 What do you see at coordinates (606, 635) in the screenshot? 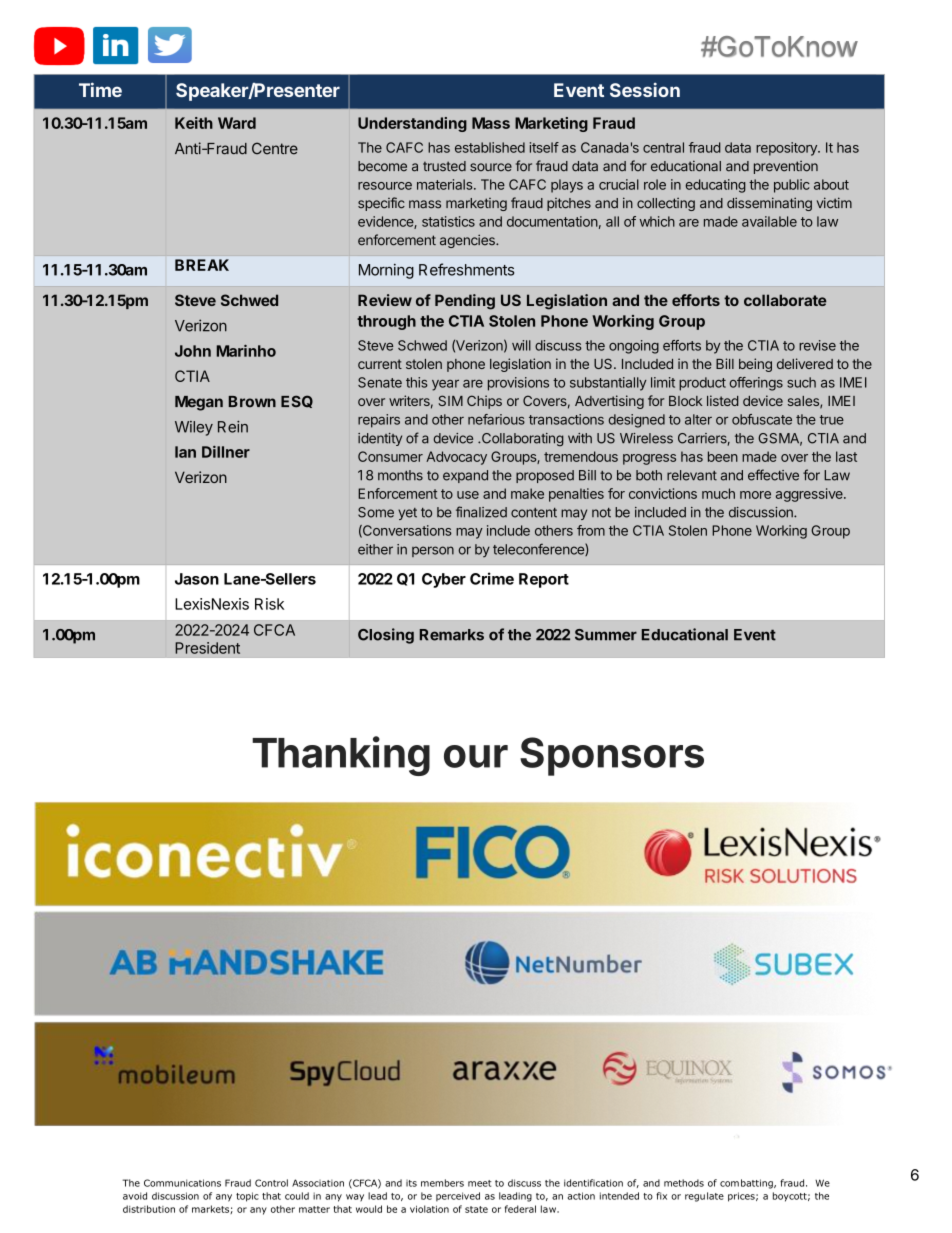
I see `Summer` at bounding box center [606, 635].
